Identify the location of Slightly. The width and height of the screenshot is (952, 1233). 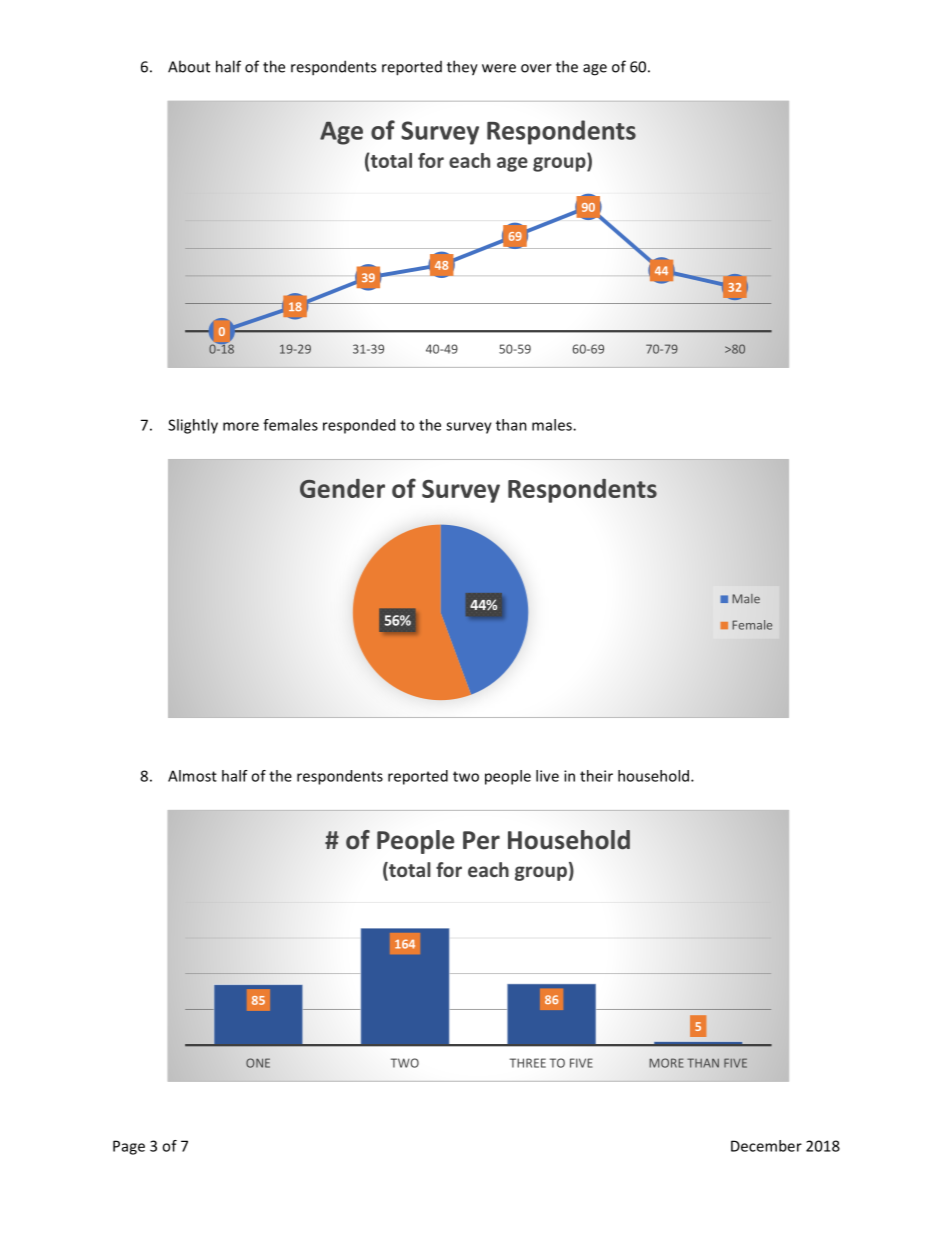
(193, 426).
